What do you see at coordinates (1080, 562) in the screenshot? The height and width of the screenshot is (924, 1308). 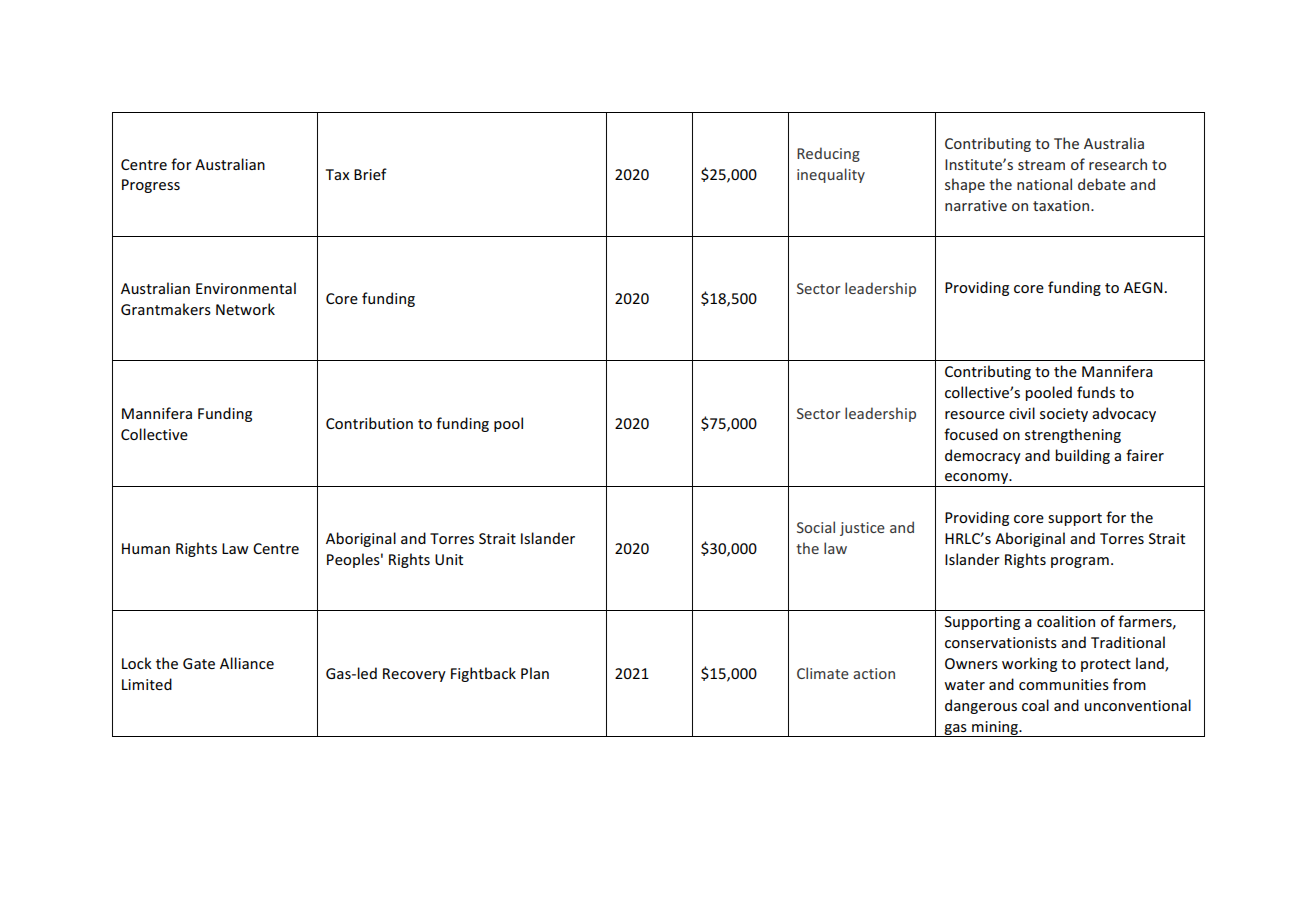 I see `program` at bounding box center [1080, 562].
